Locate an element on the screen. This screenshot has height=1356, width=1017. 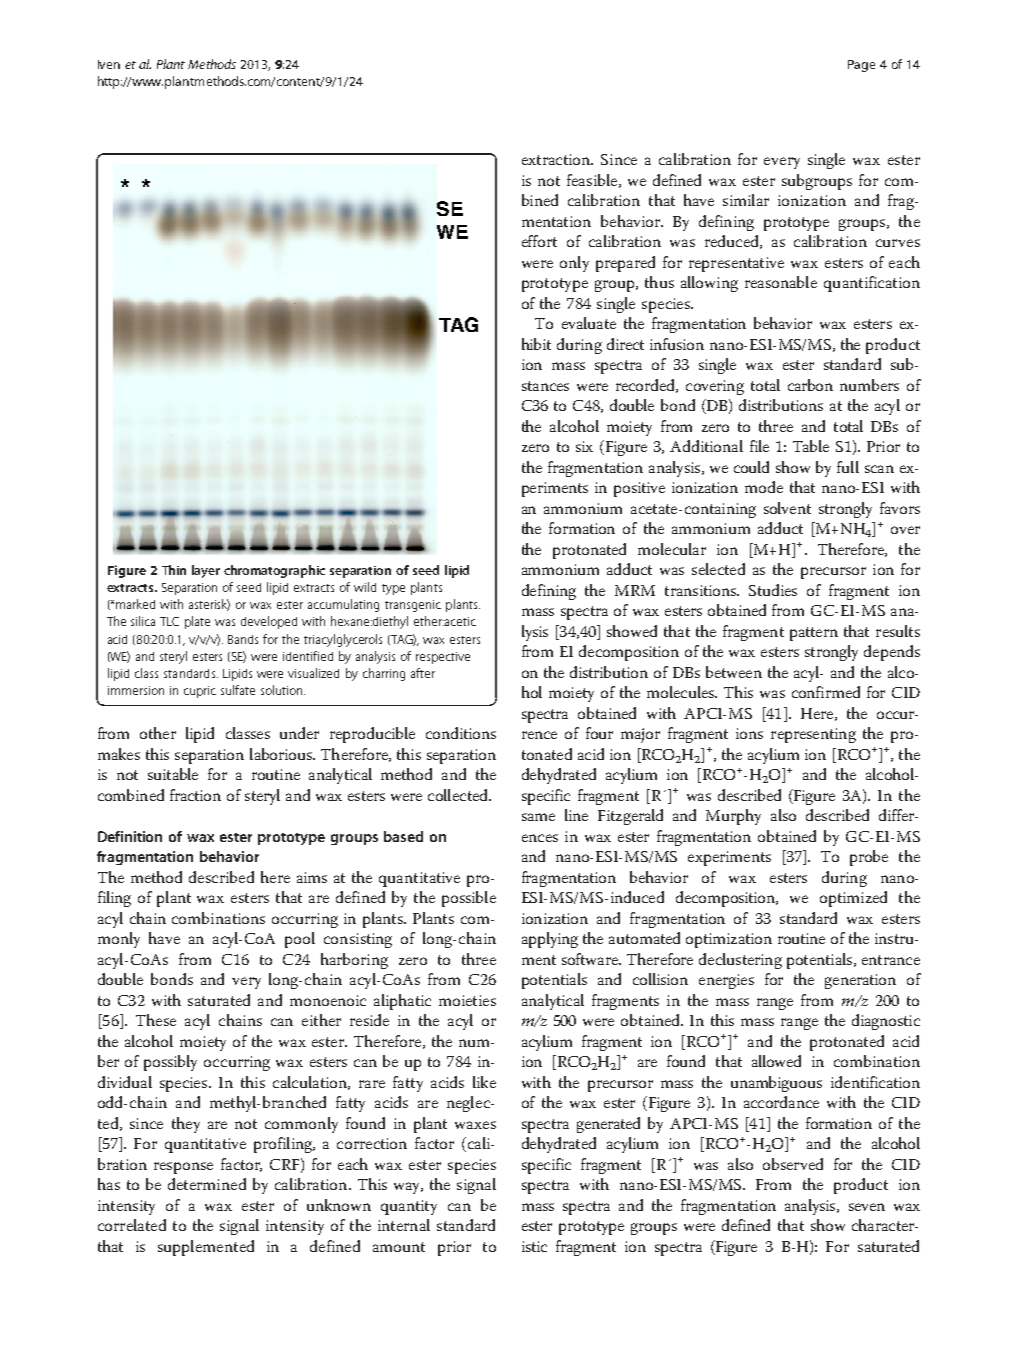
Page is located at coordinates (861, 66).
